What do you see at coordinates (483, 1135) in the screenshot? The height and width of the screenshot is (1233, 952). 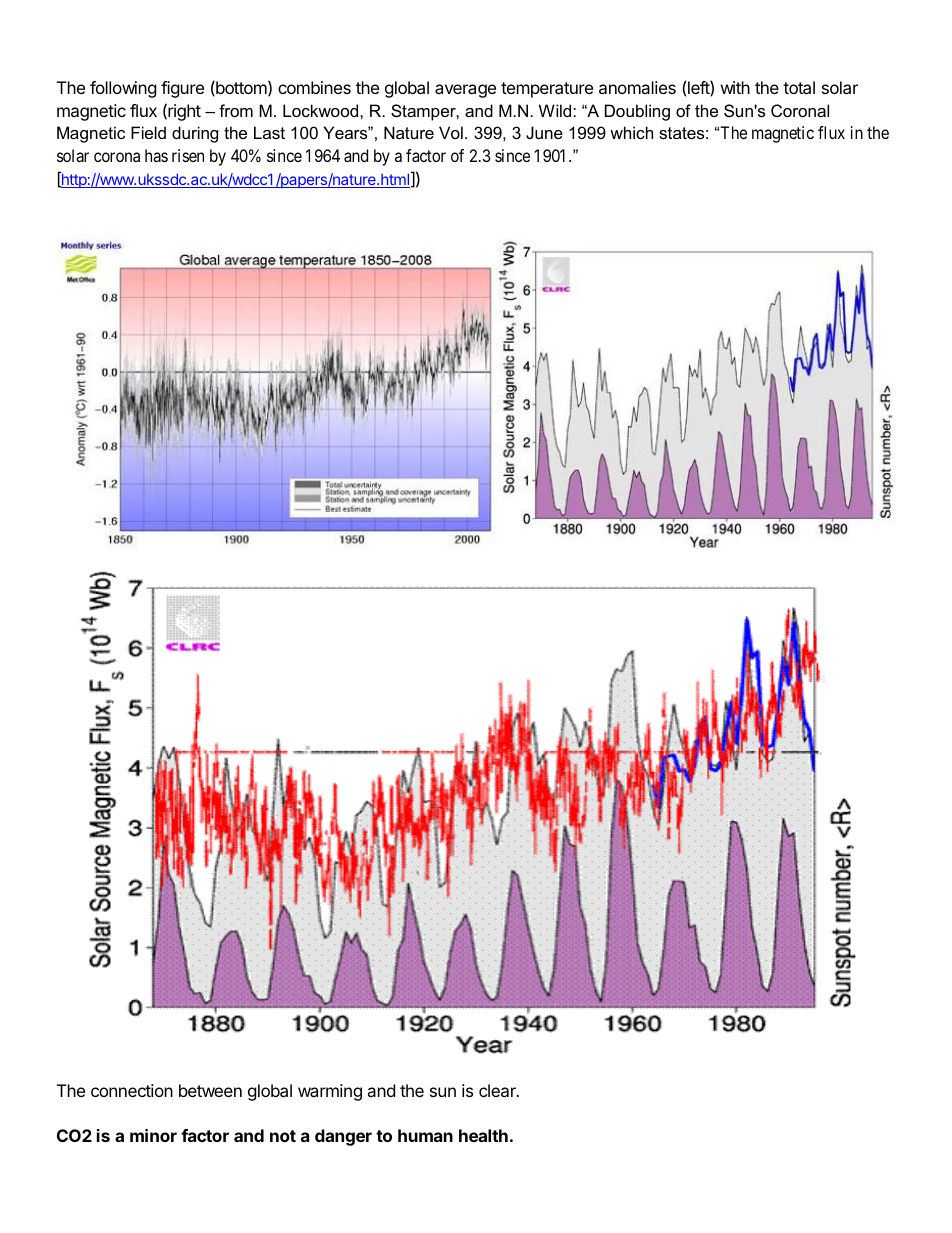 I see `health` at bounding box center [483, 1135].
